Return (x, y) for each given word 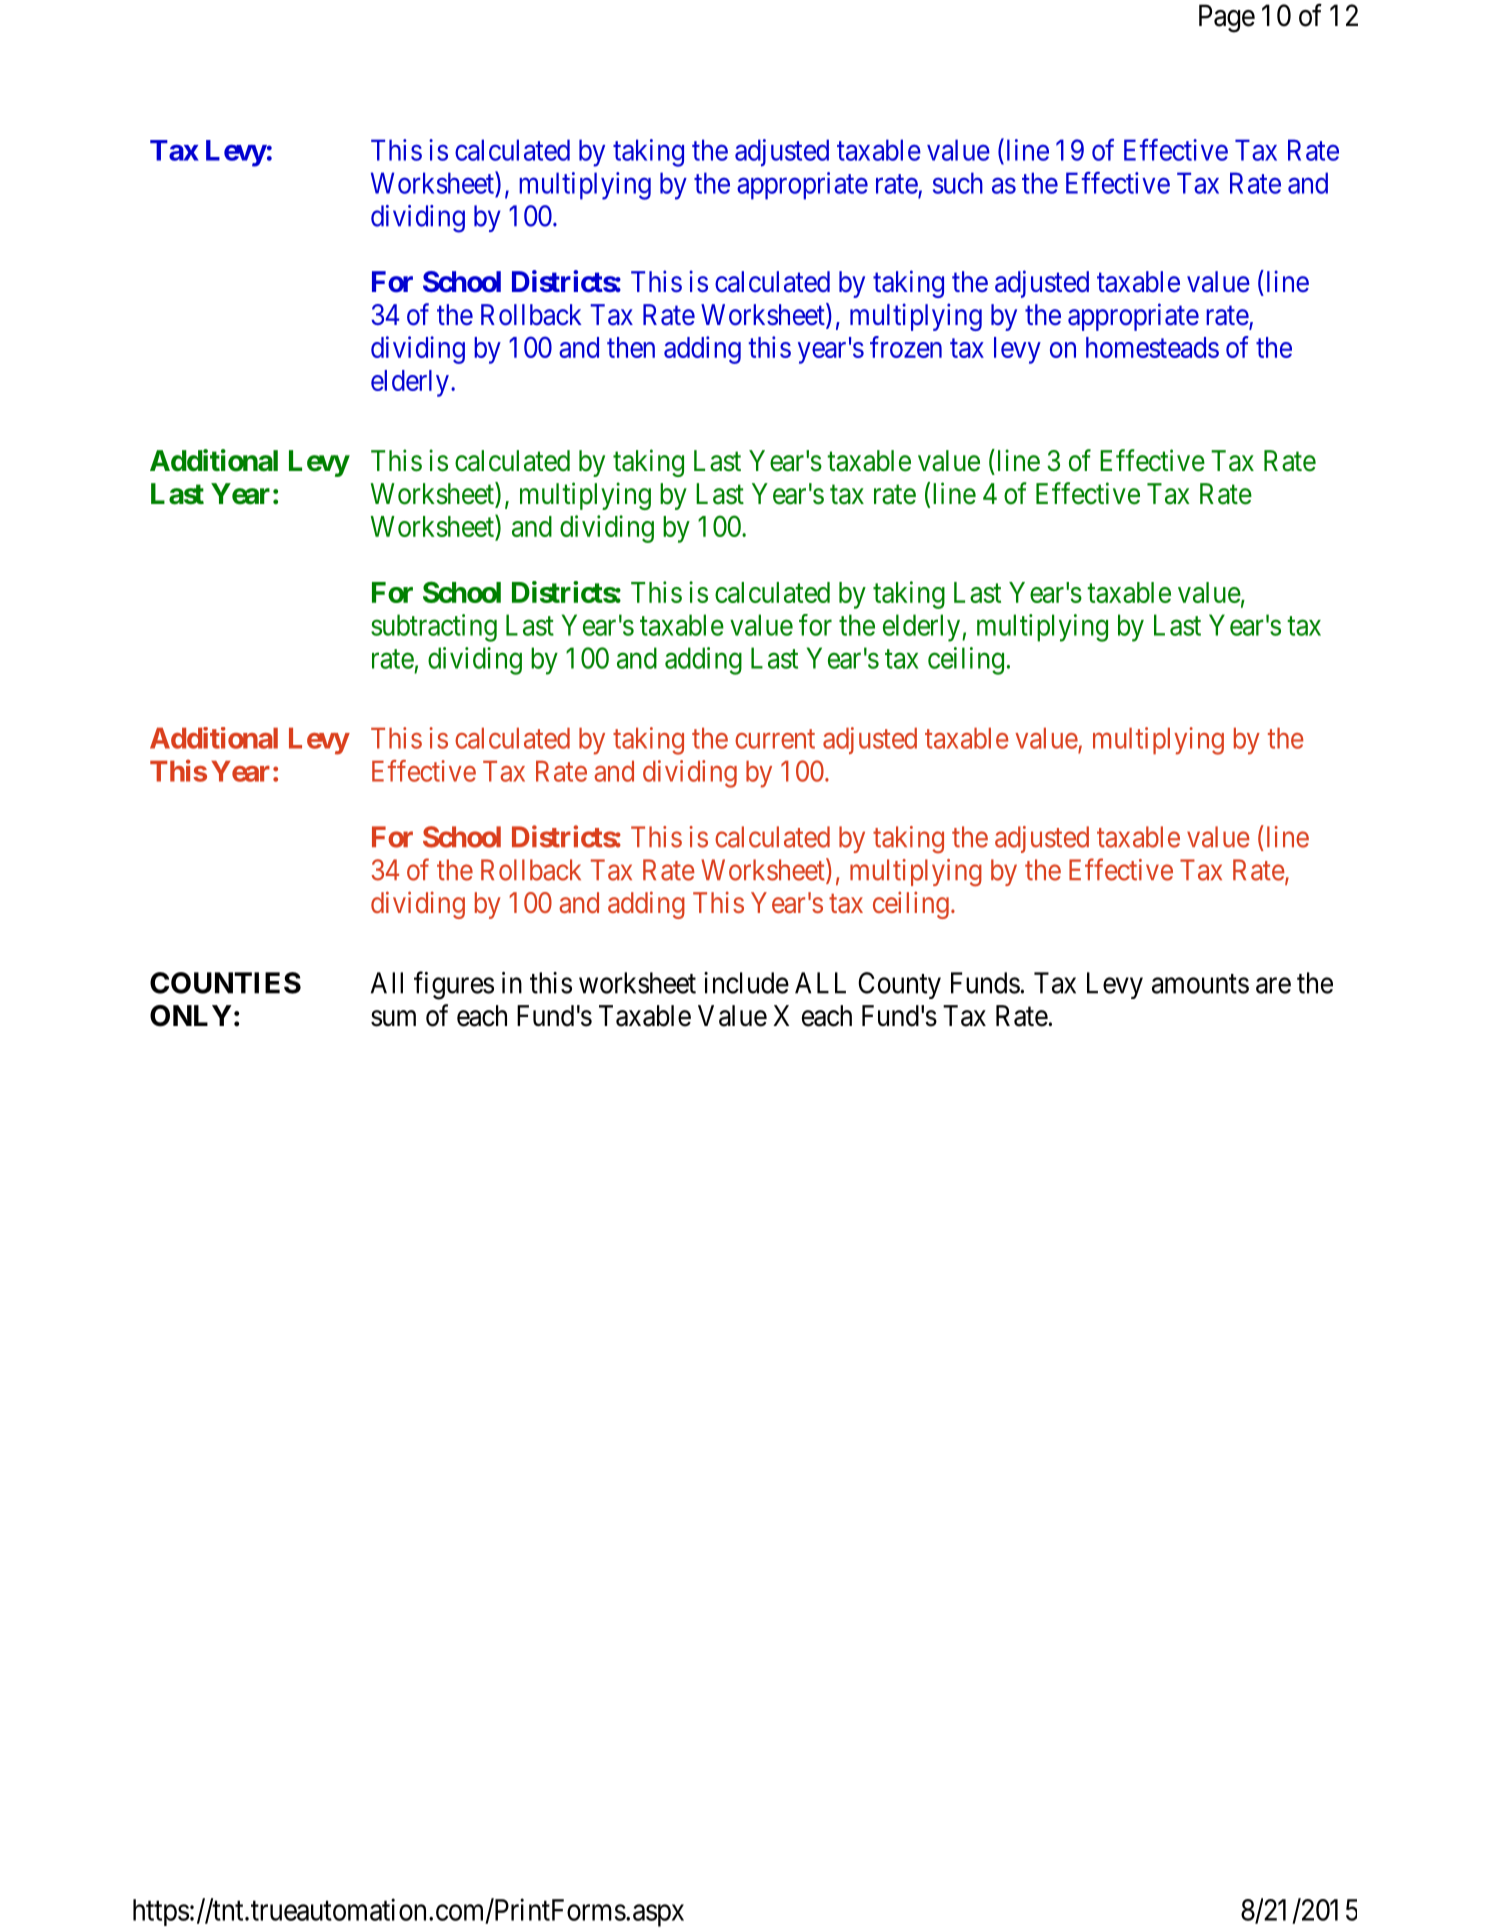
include (746, 983)
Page (1227, 18)
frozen (906, 347)
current (775, 739)
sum (393, 1018)
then (631, 347)
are (1273, 986)
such (958, 183)
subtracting (434, 628)
